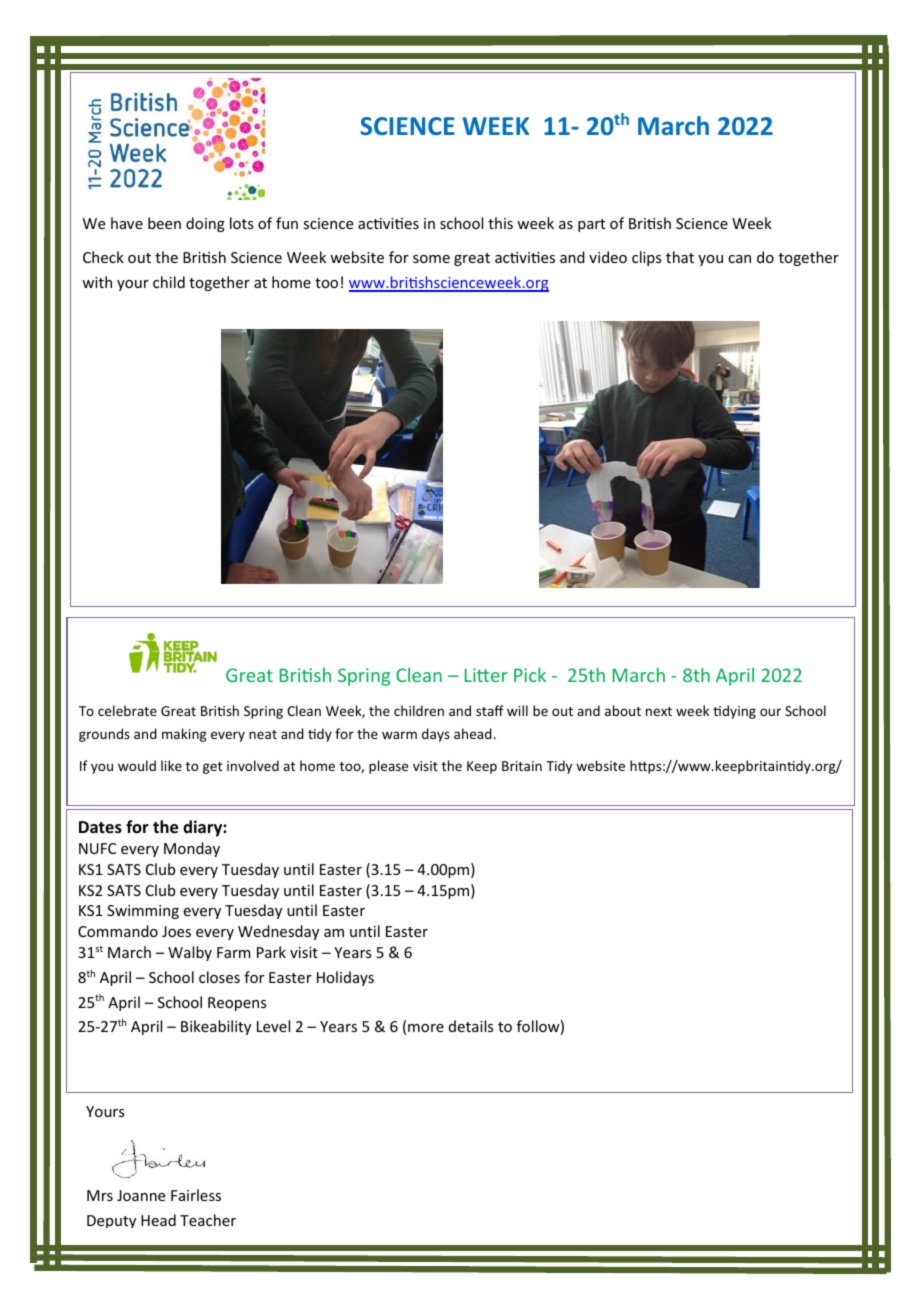 Image resolution: width=924 pixels, height=1308 pixels. I want to click on clips, so click(646, 258).
